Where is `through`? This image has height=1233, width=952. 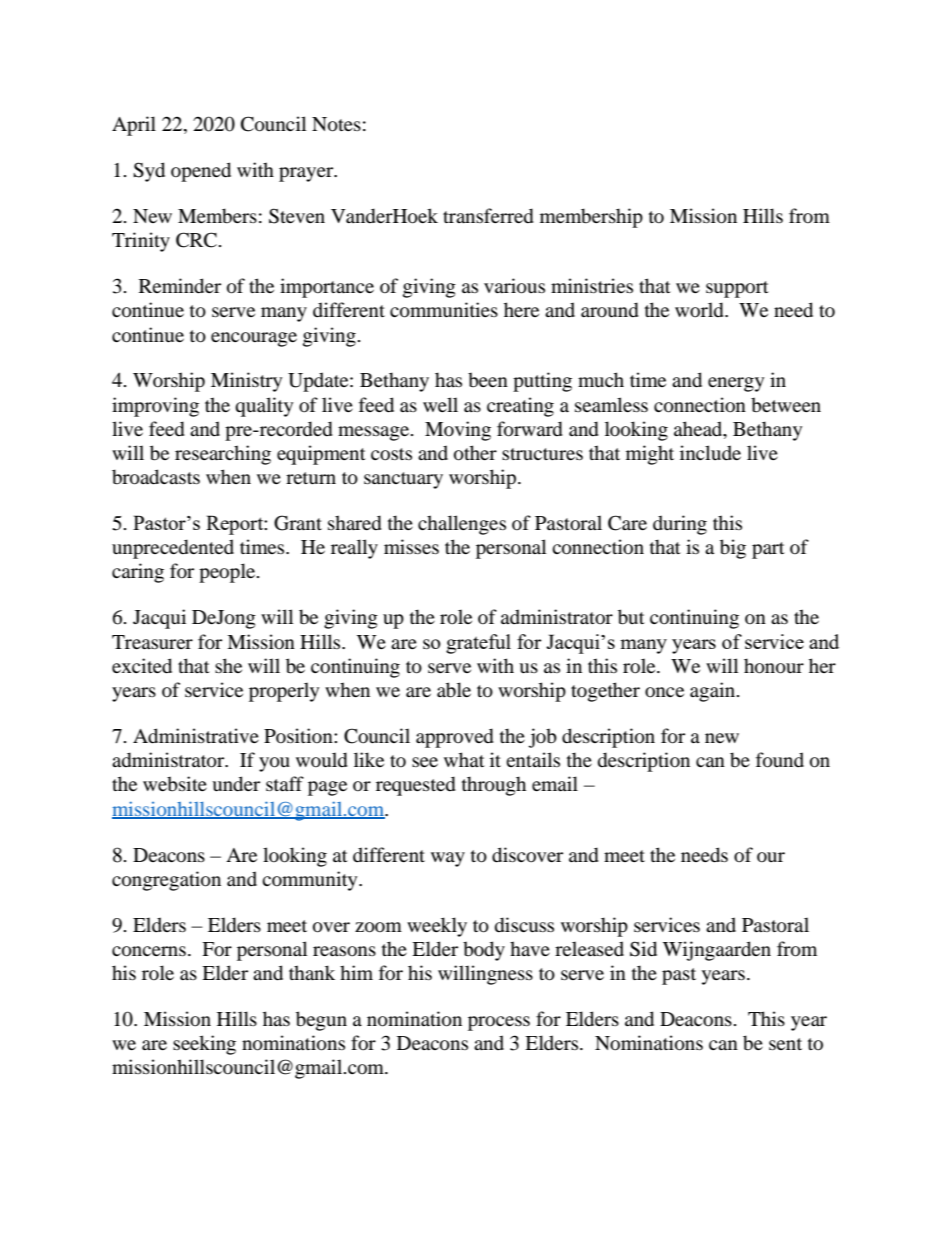 through is located at coordinates (494, 786).
